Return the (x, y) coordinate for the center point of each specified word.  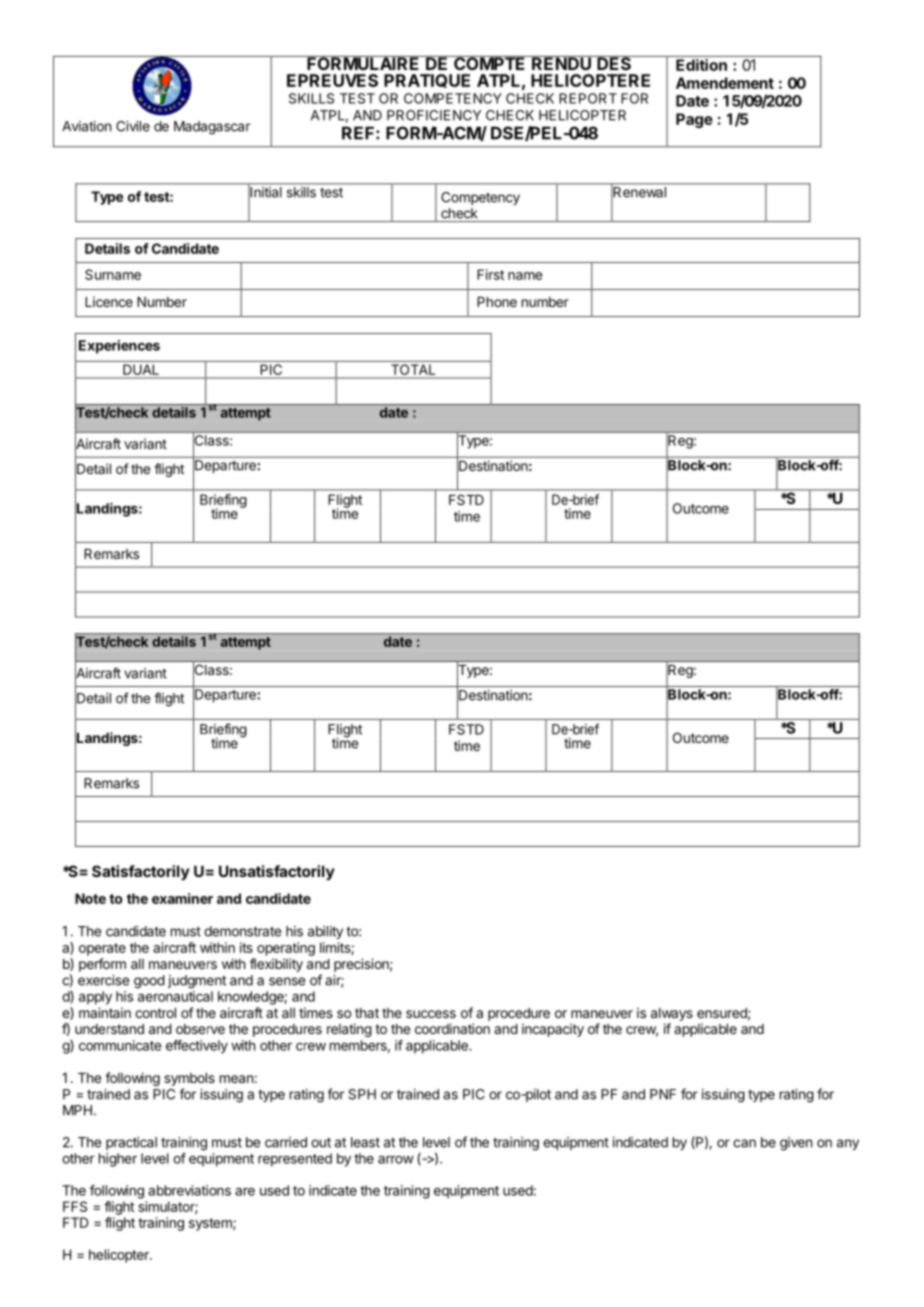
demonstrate (242, 931)
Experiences (119, 347)
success (431, 1014)
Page (694, 120)
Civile (133, 126)
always (672, 1014)
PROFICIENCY (434, 115)
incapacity (553, 1030)
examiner (182, 898)
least (365, 1142)
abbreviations (189, 1190)
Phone (497, 302)
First (490, 274)
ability (325, 932)
